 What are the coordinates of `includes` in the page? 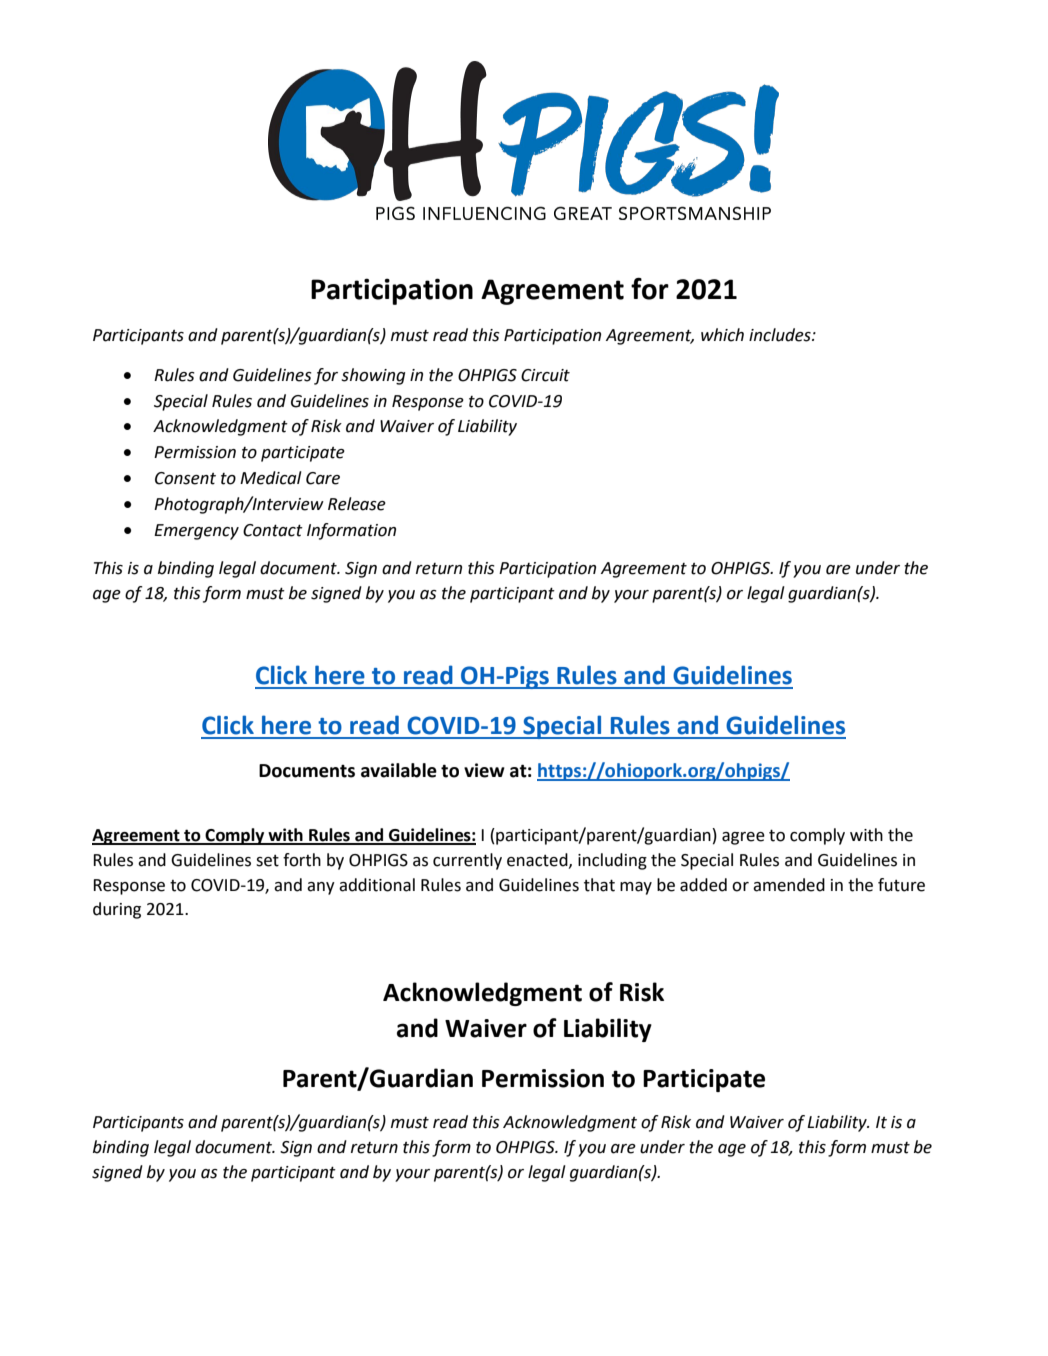 It's located at (781, 335).
